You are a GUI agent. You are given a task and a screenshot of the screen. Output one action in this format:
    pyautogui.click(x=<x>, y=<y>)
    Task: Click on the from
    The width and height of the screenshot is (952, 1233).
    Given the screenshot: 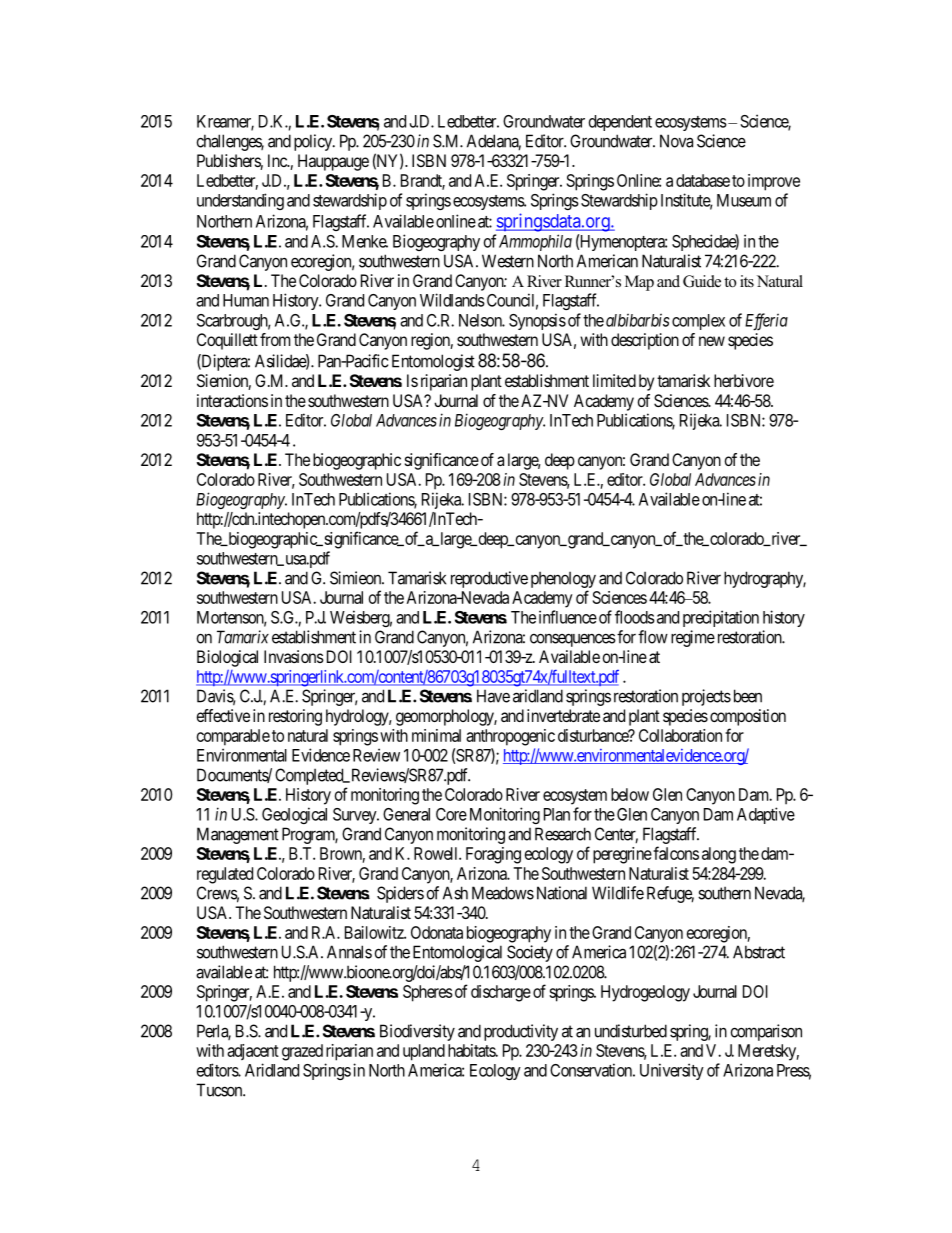 What is the action you would take?
    pyautogui.click(x=275, y=339)
